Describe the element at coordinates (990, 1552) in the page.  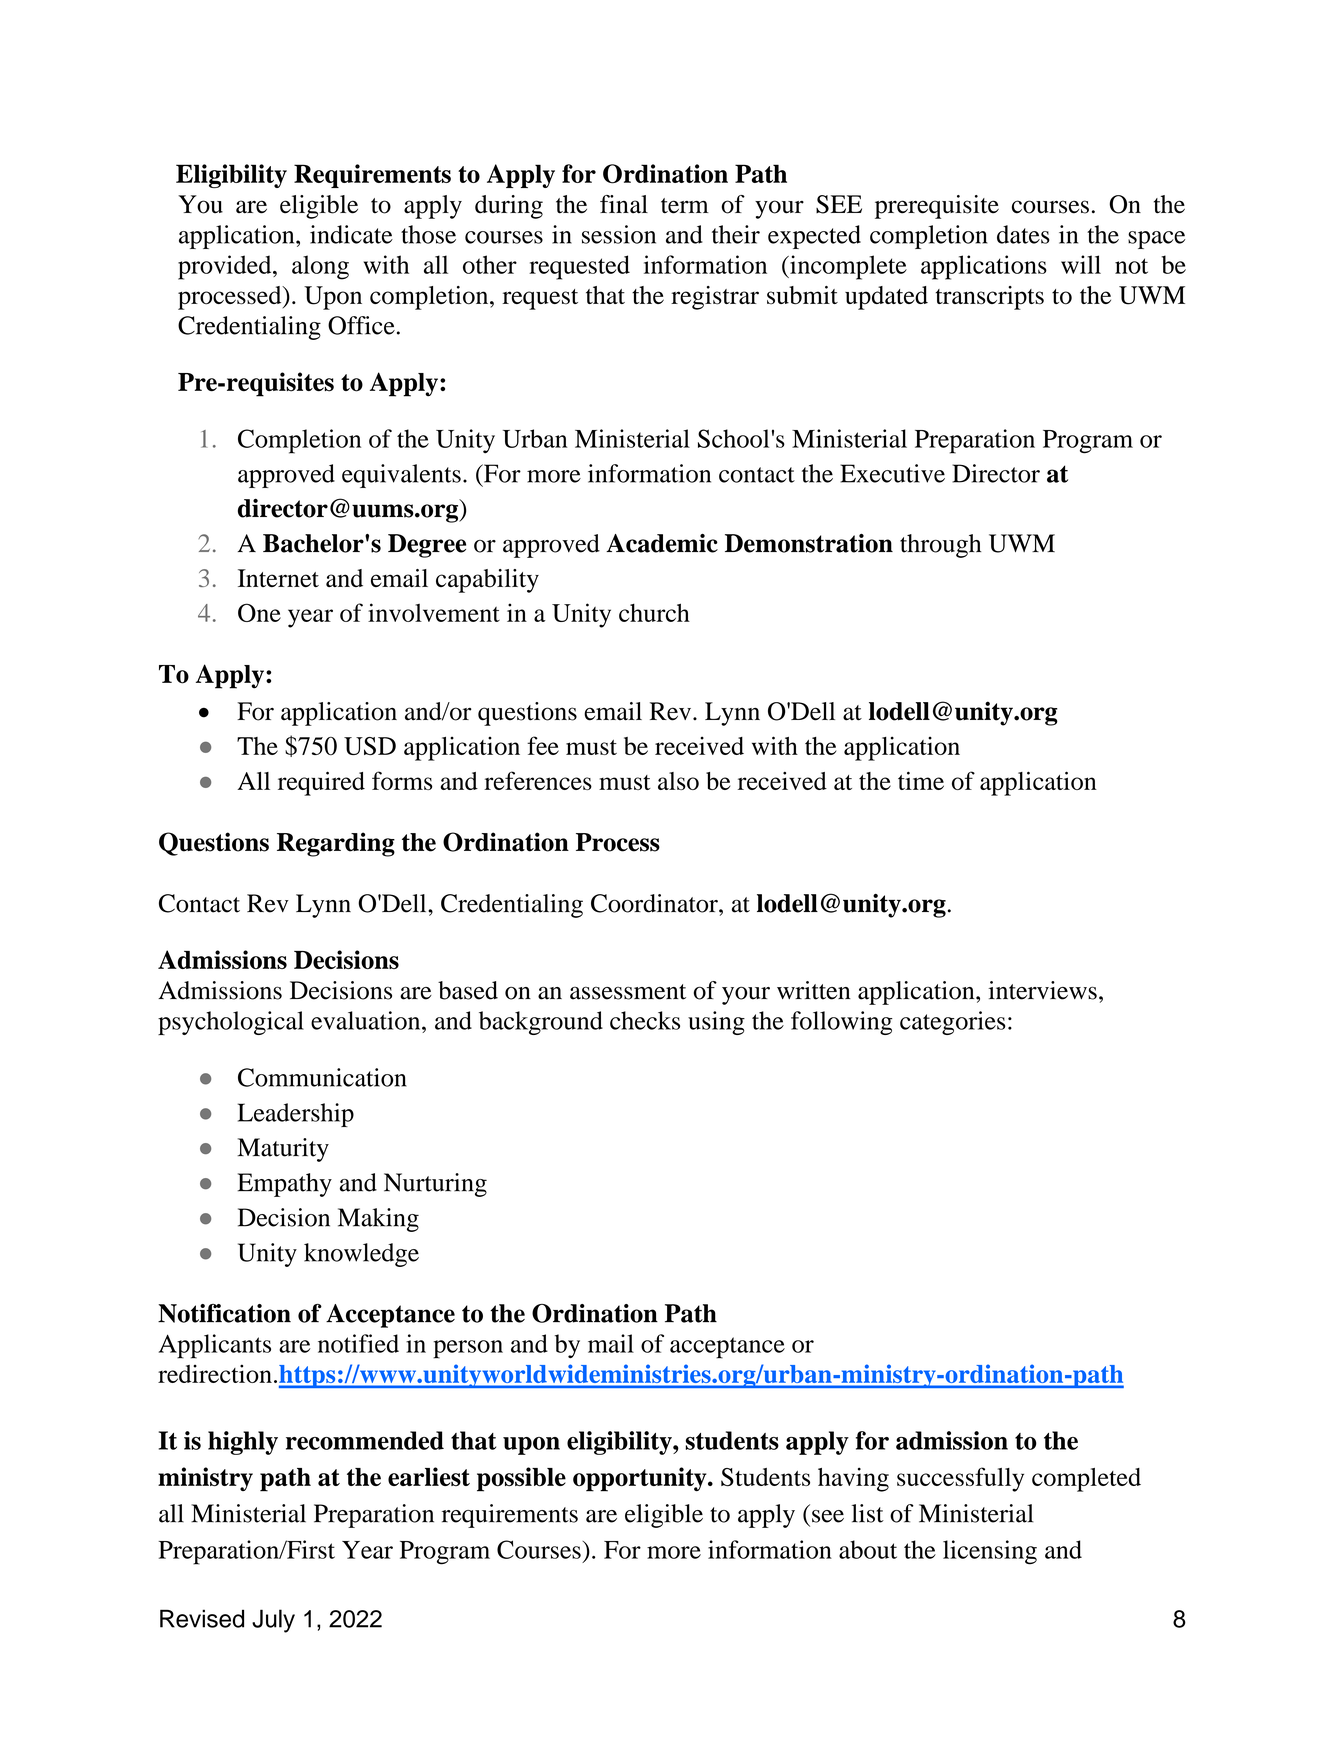
I see `licensing` at that location.
